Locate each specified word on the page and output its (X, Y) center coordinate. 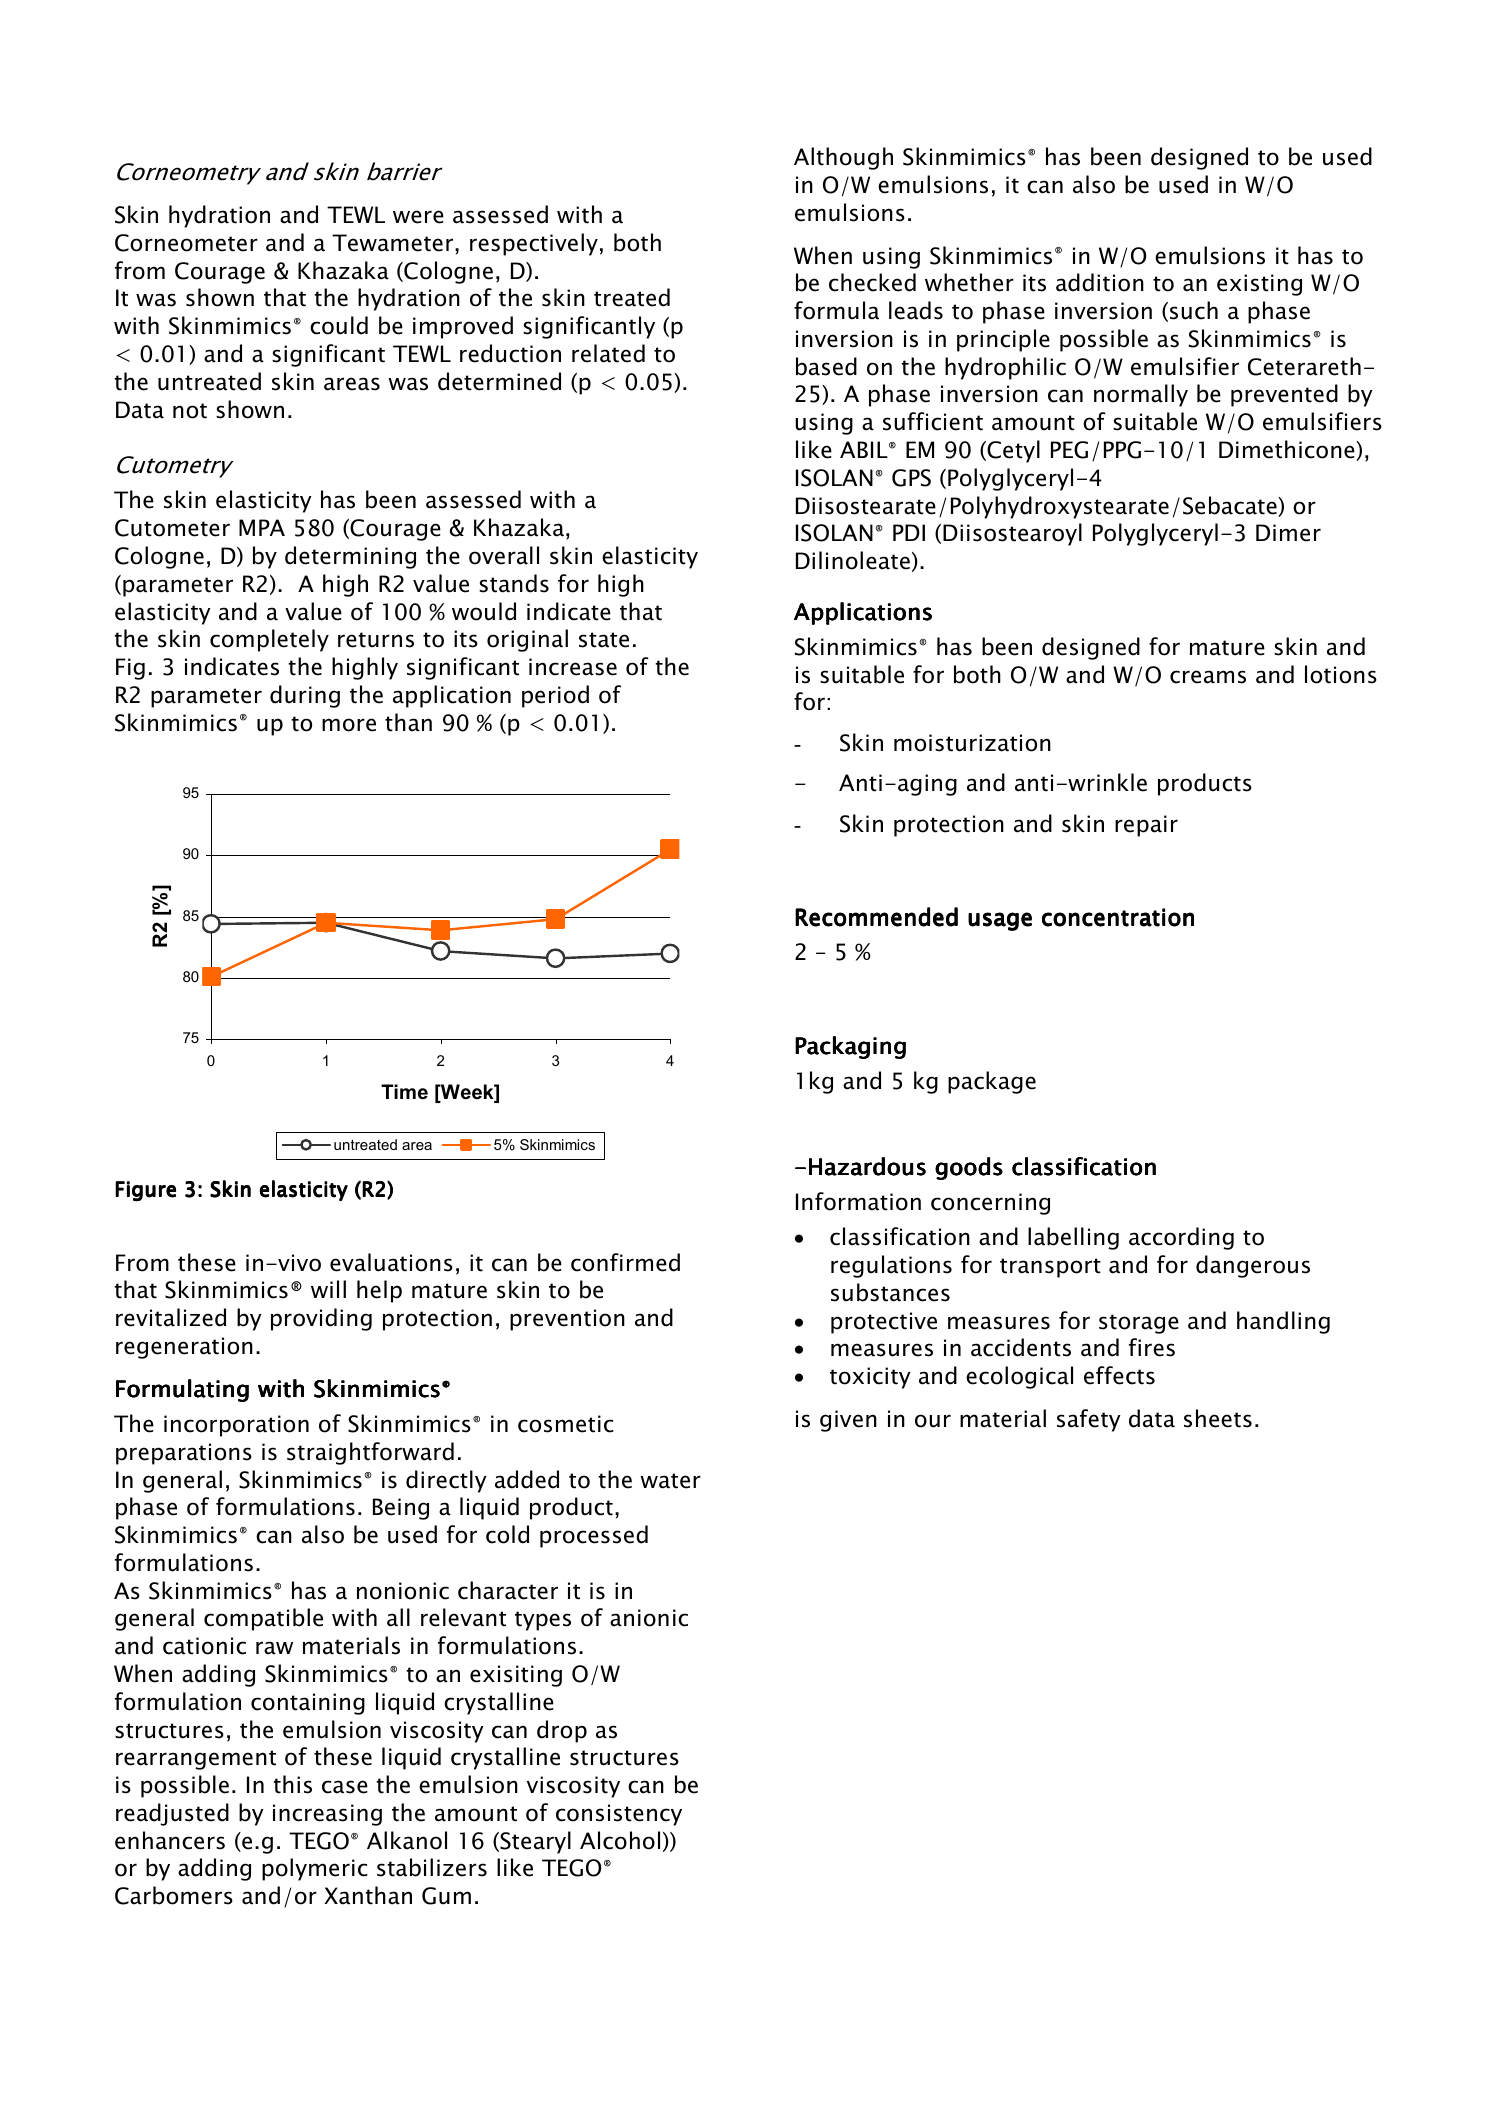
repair (1146, 826)
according (1181, 1238)
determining (350, 557)
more (349, 725)
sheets (1218, 1418)
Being (401, 1509)
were (418, 217)
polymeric (315, 1869)
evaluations (391, 1262)
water (670, 1481)
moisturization (972, 743)
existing (1259, 285)
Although (843, 158)
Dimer (1288, 533)
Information (858, 1201)
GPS (911, 478)
